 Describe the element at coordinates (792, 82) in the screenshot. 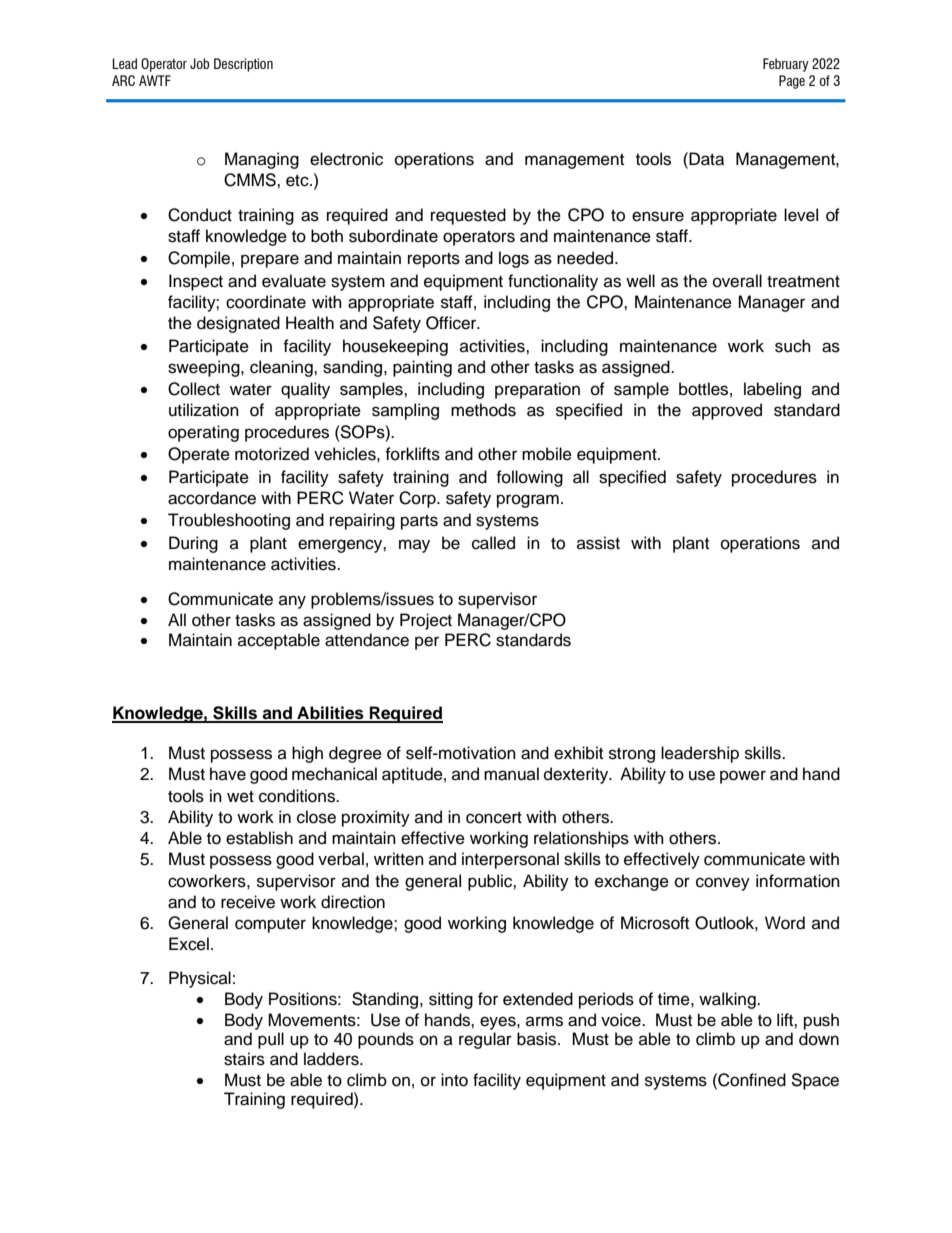

I see `Page` at that location.
